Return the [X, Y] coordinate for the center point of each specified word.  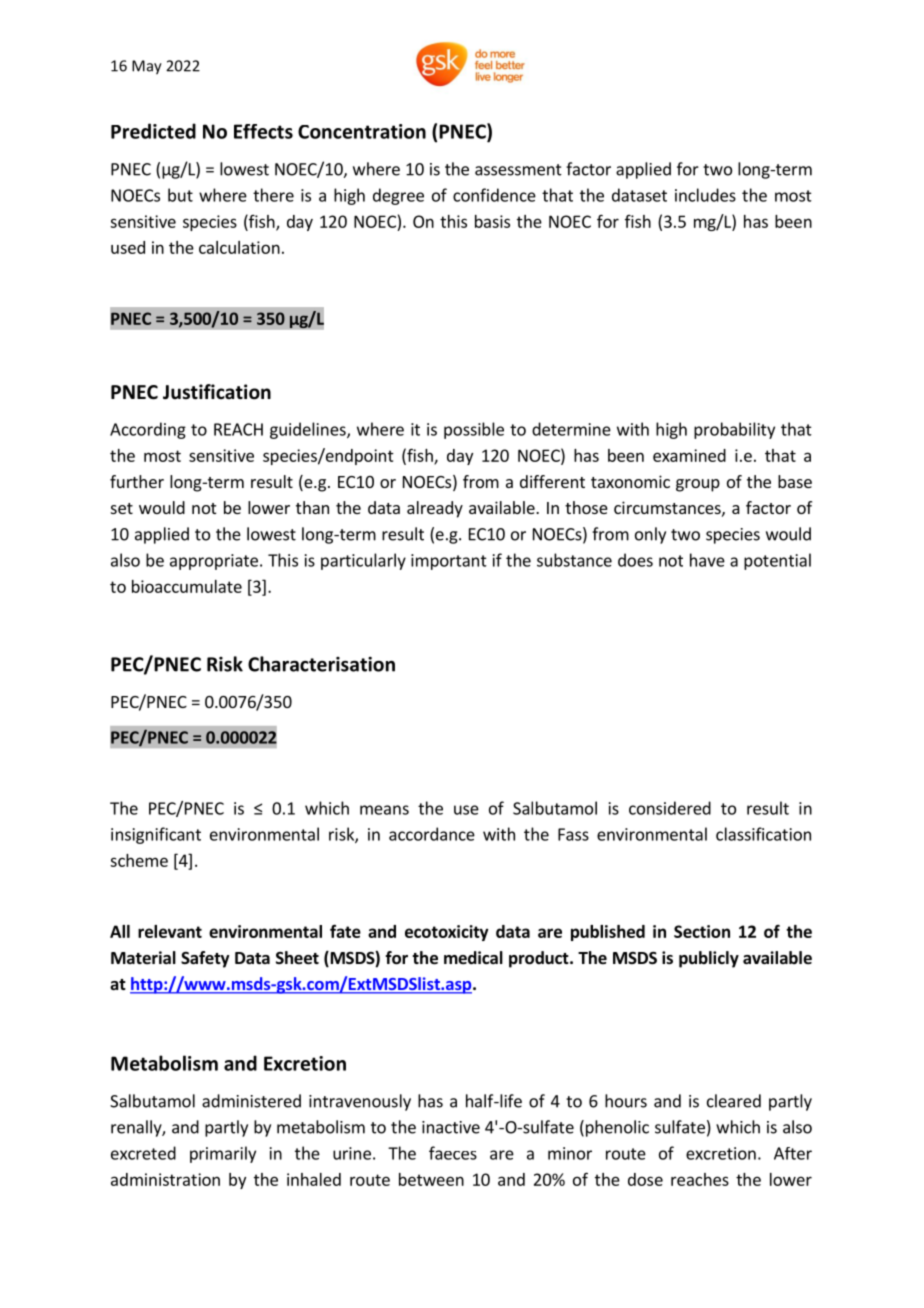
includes [705, 195]
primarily [223, 1154]
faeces [453, 1153]
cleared [734, 1101]
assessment [518, 170]
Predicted [153, 131]
